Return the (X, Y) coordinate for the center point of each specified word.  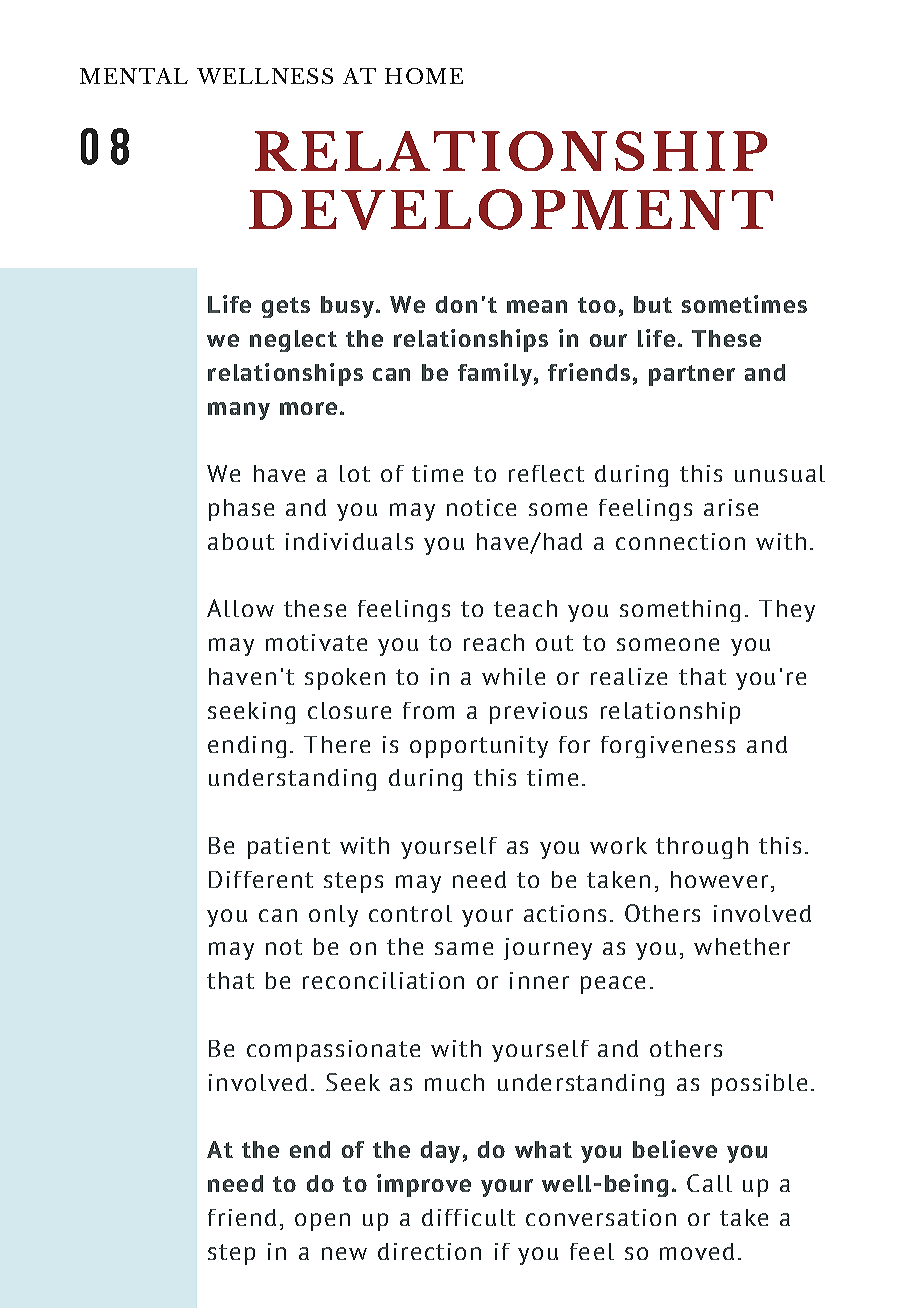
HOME (424, 76)
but (653, 304)
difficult (468, 1217)
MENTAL (134, 76)
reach (494, 642)
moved (697, 1251)
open (322, 1222)
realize (629, 676)
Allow (240, 608)
